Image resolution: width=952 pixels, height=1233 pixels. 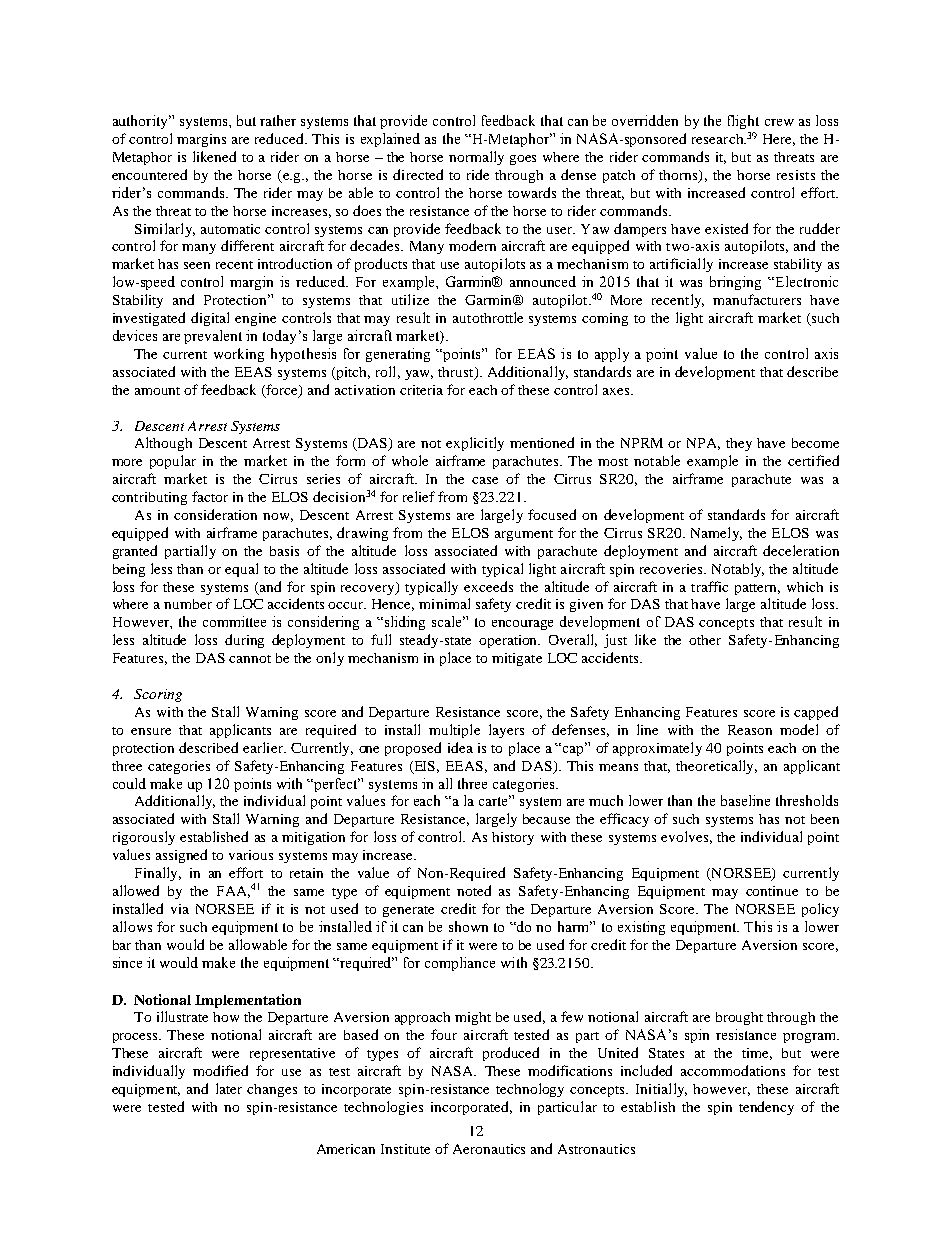 I want to click on argument, so click(x=524, y=535).
